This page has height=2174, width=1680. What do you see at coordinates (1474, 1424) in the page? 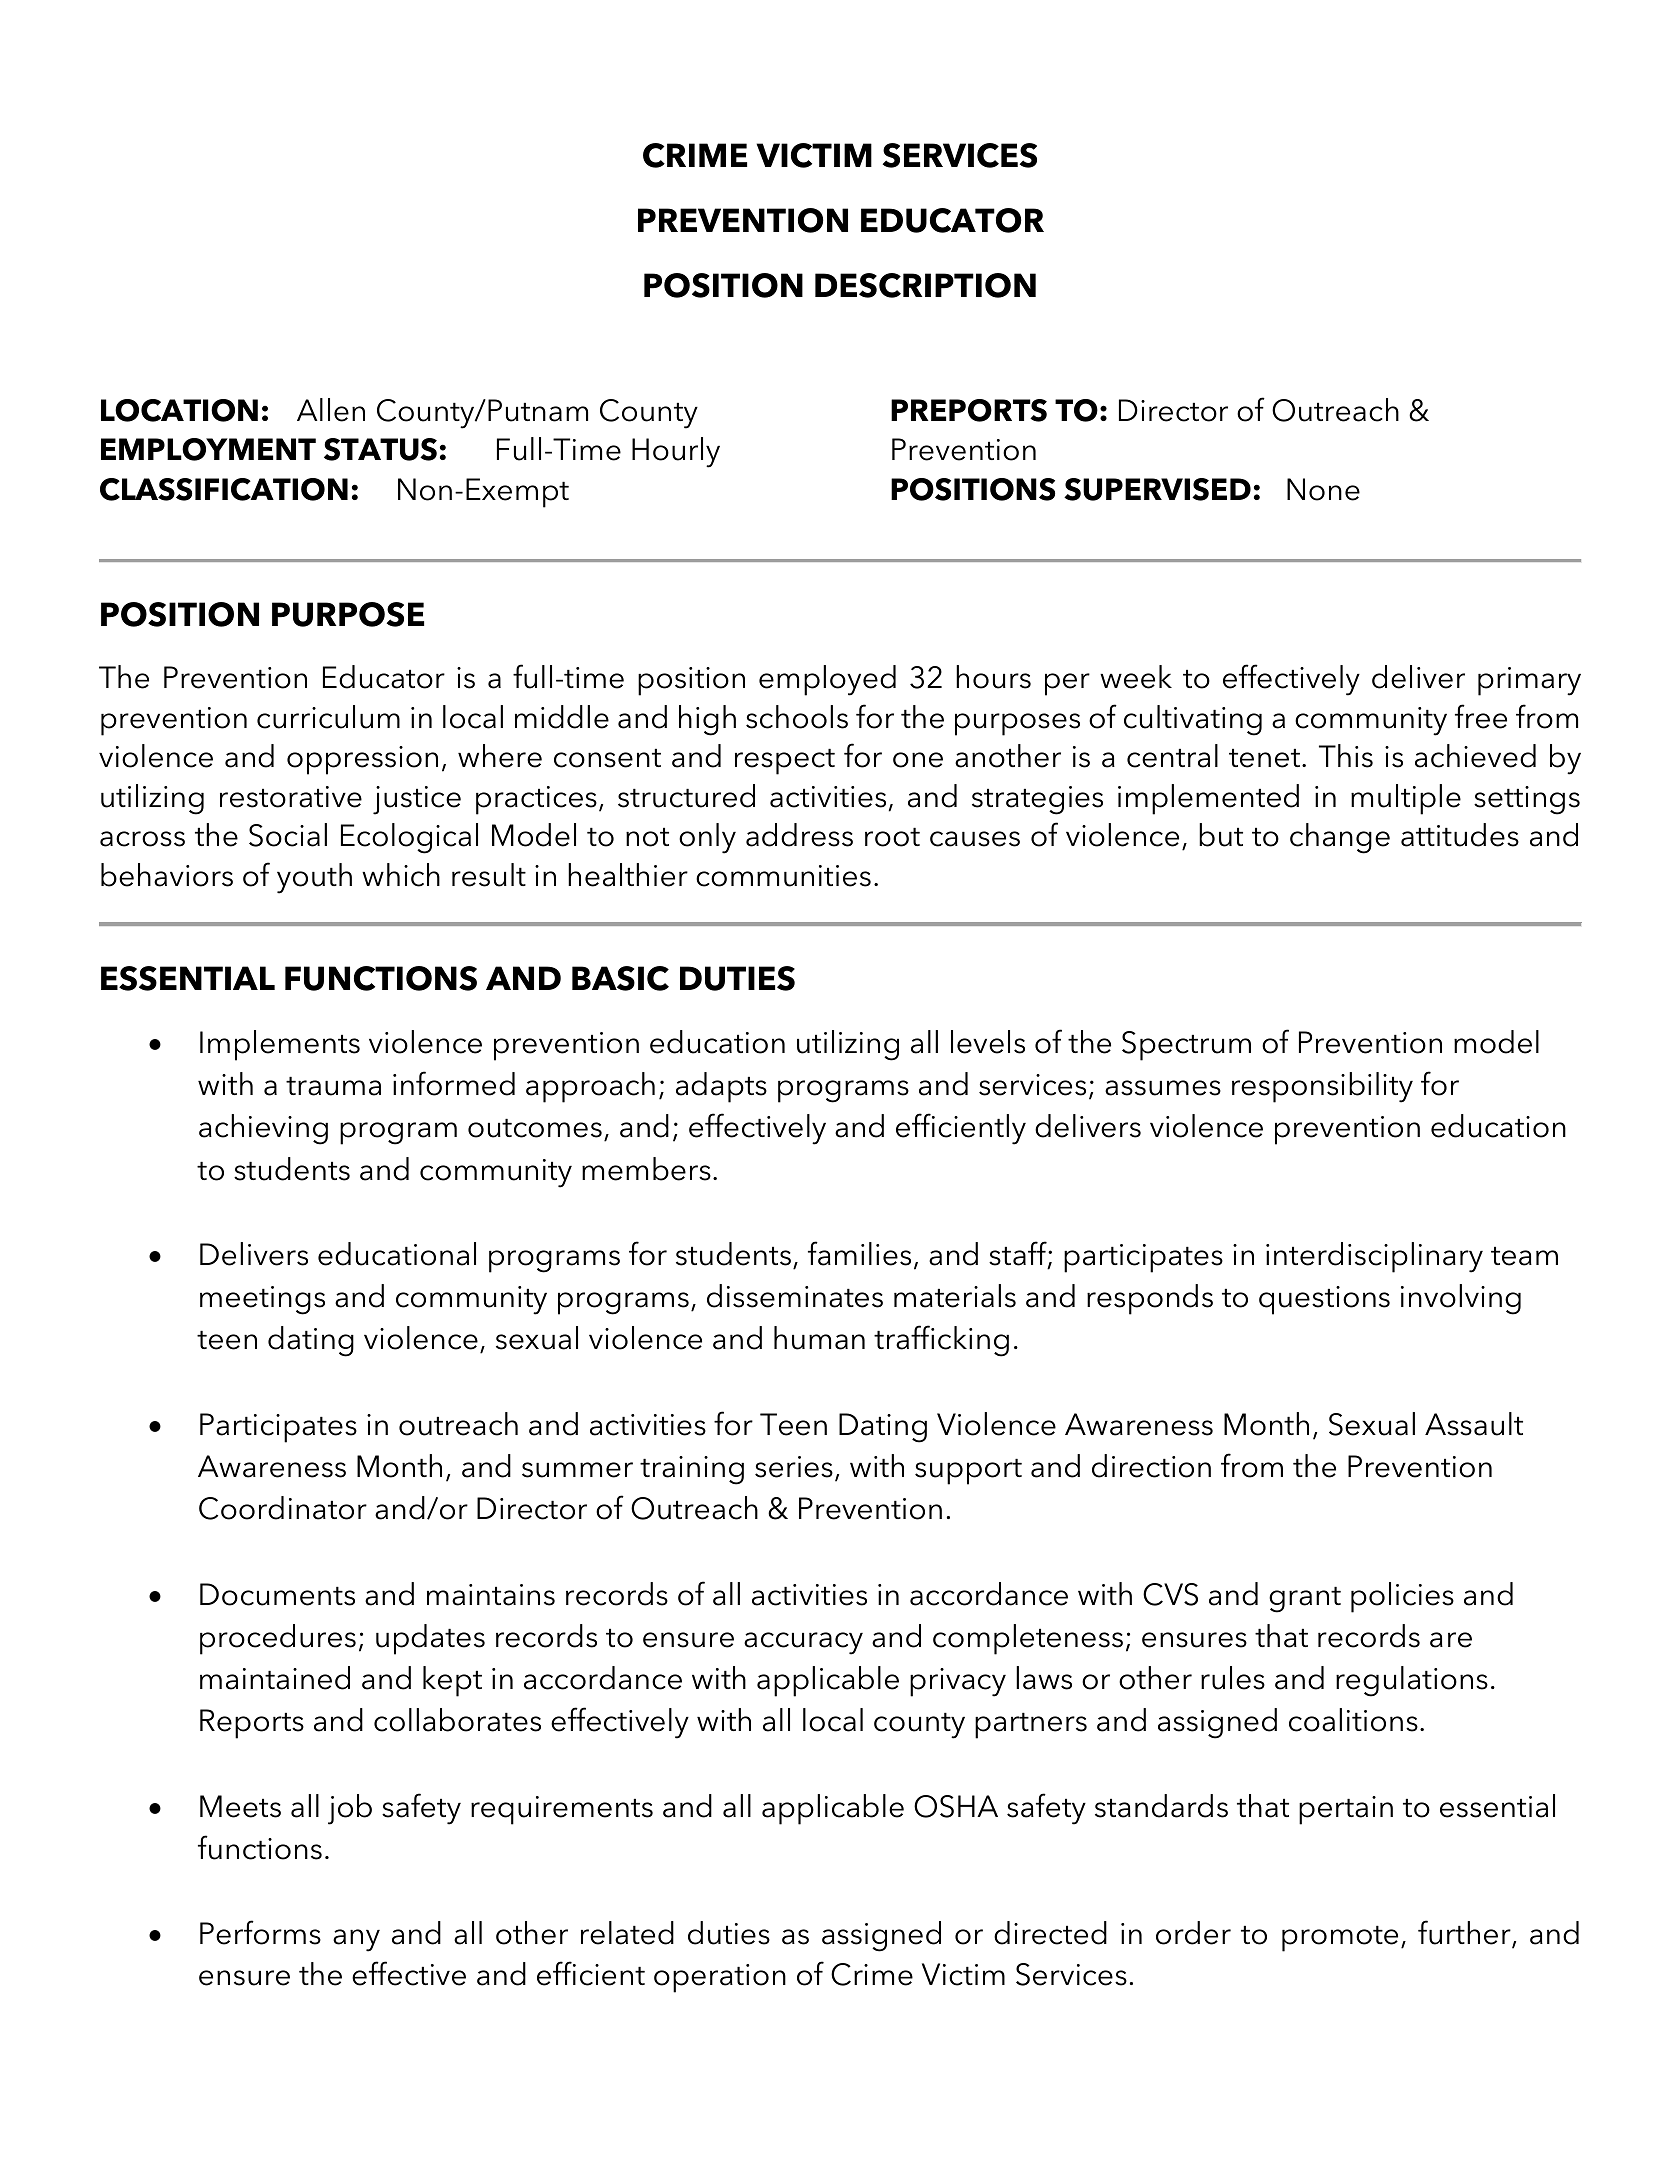
I see `Assault` at bounding box center [1474, 1424].
